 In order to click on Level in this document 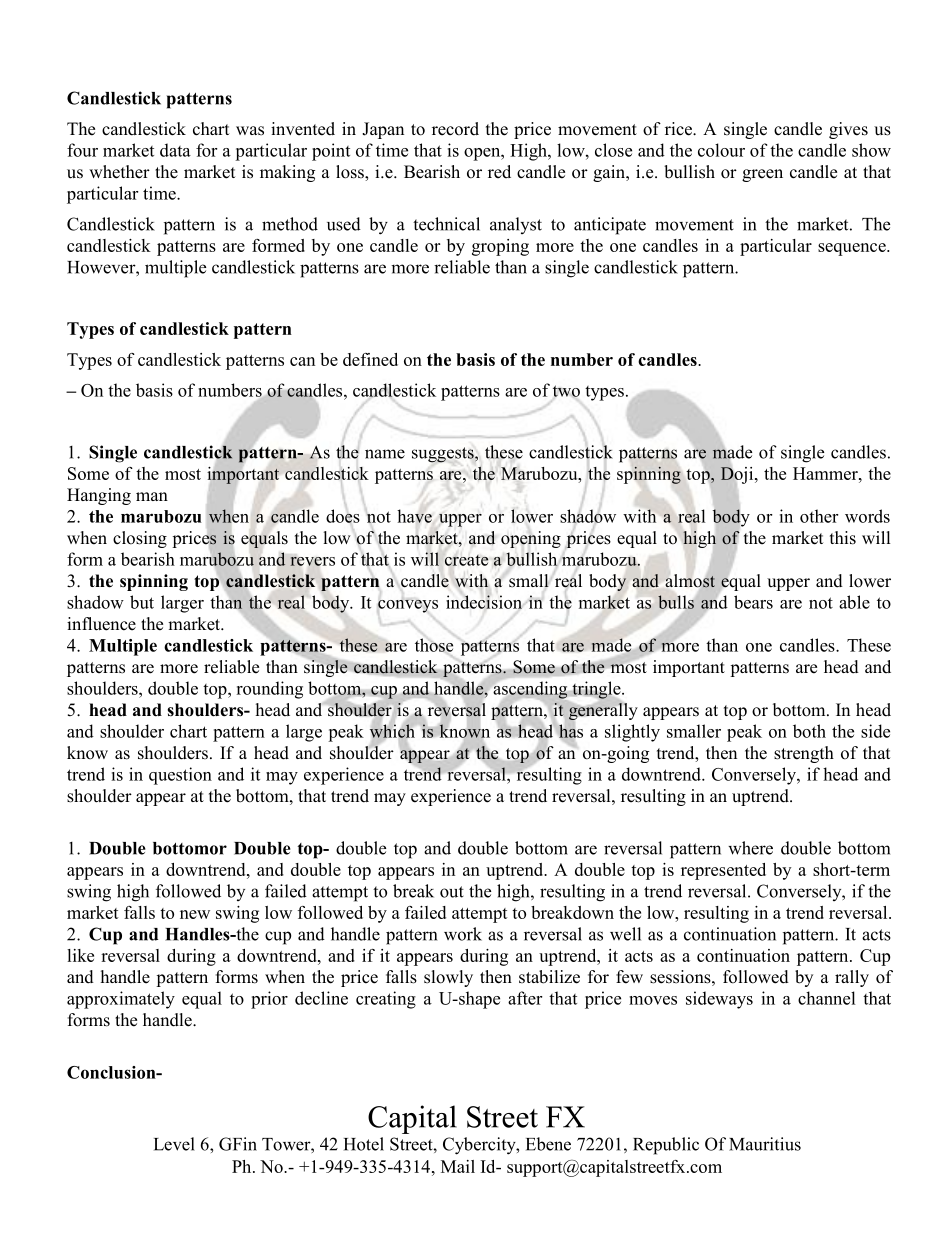, I will do `click(174, 1144)`.
